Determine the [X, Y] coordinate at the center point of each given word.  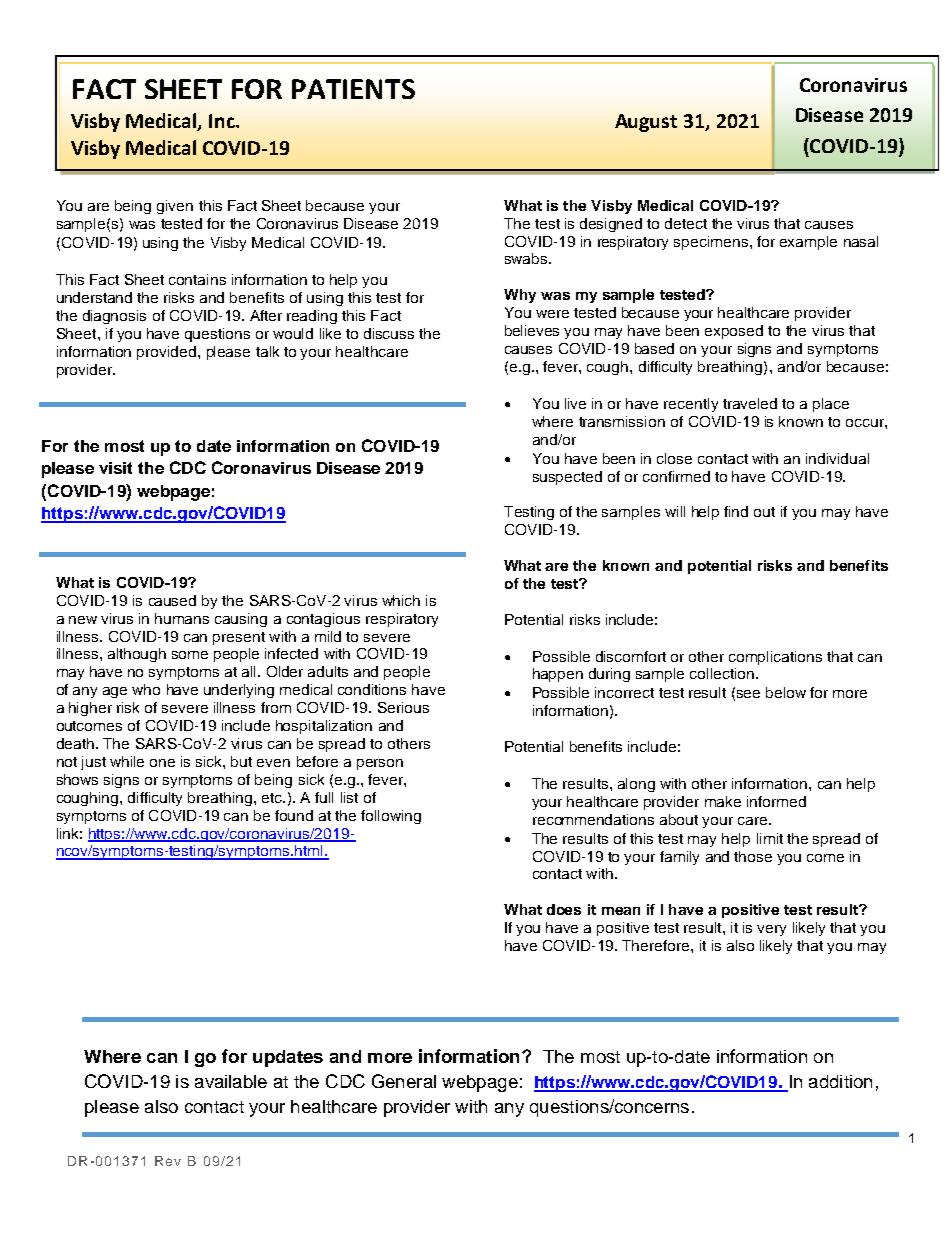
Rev [168, 1161]
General [404, 1081]
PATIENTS [353, 89]
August [646, 123]
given [175, 207]
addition [840, 1081]
